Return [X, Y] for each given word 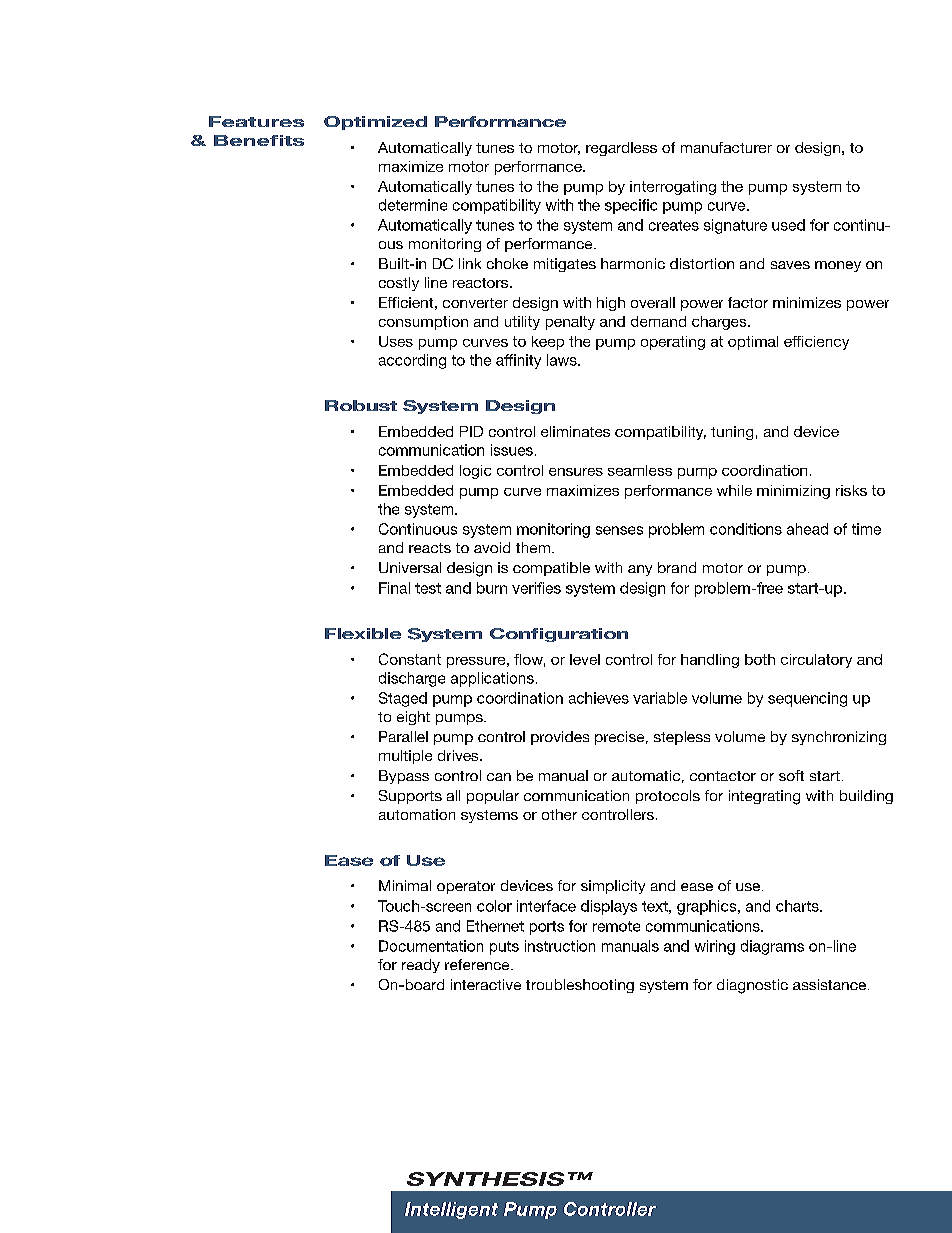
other [559, 814]
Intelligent [451, 1210]
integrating [764, 797]
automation [417, 814]
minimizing [793, 492]
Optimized [375, 123]
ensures [576, 472]
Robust [361, 405]
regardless [621, 149]
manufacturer [726, 147]
